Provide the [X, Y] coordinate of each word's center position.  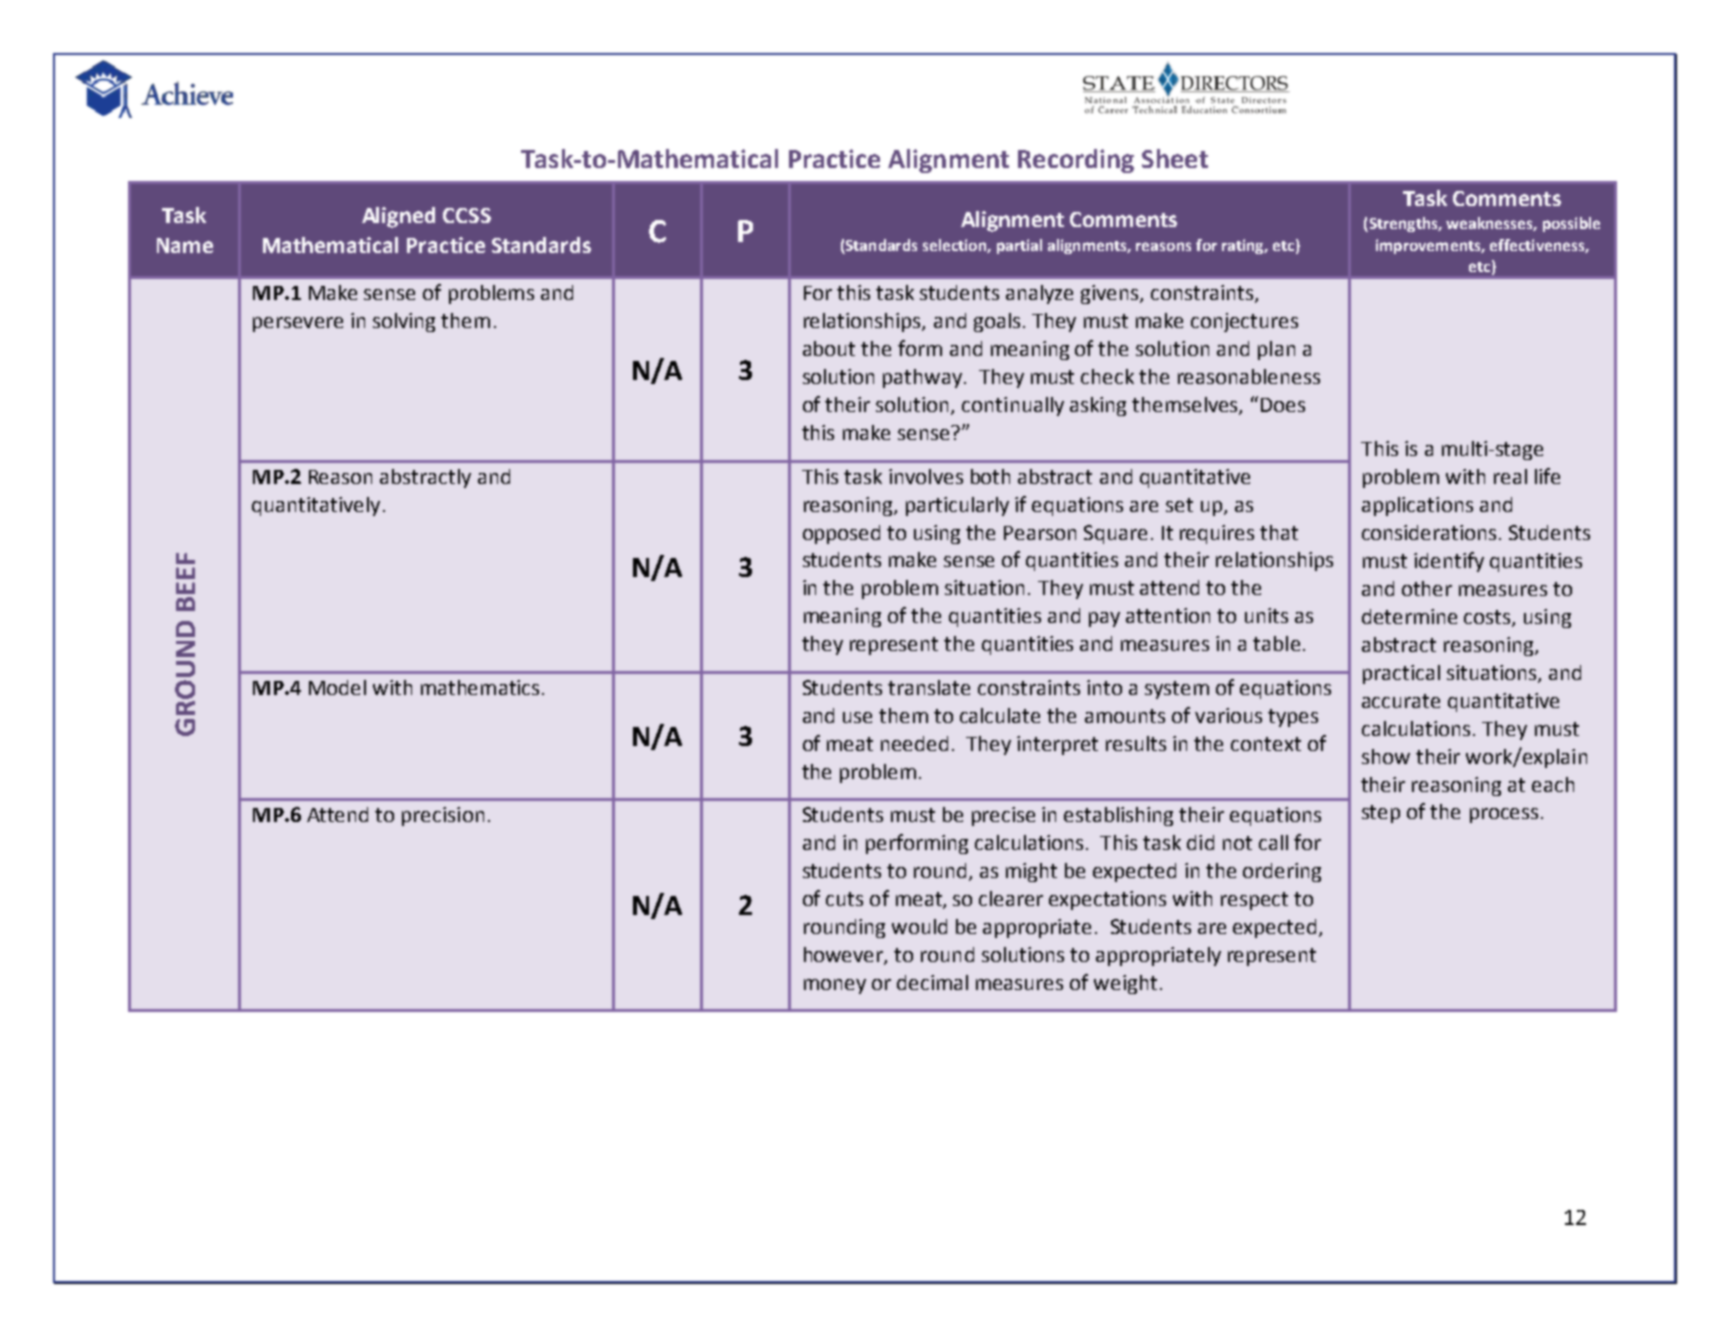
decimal [932, 982]
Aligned [398, 217]
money [835, 986]
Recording [1076, 161]
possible [1571, 224]
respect [1254, 901]
